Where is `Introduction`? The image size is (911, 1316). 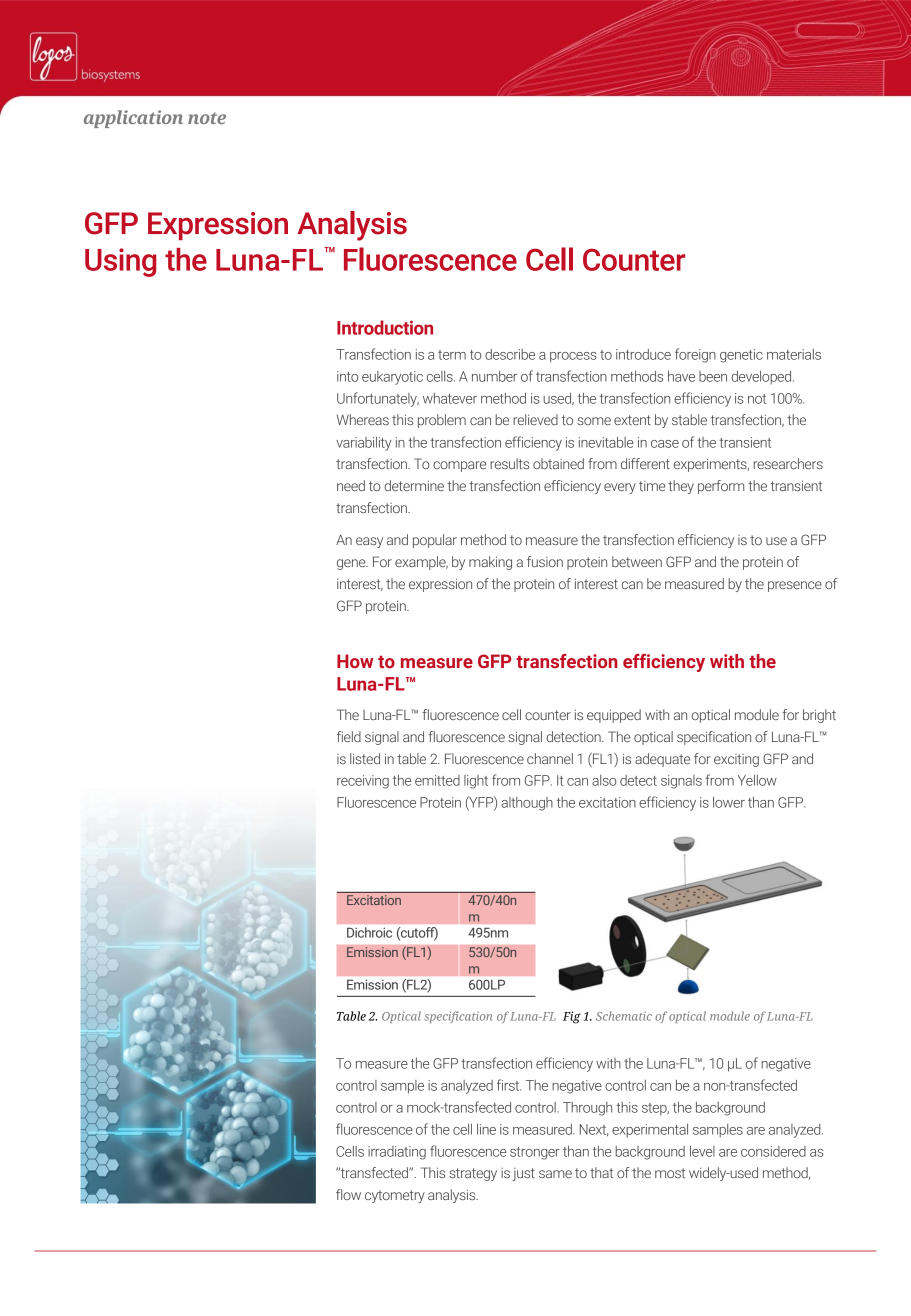 Introduction is located at coordinates (385, 327).
